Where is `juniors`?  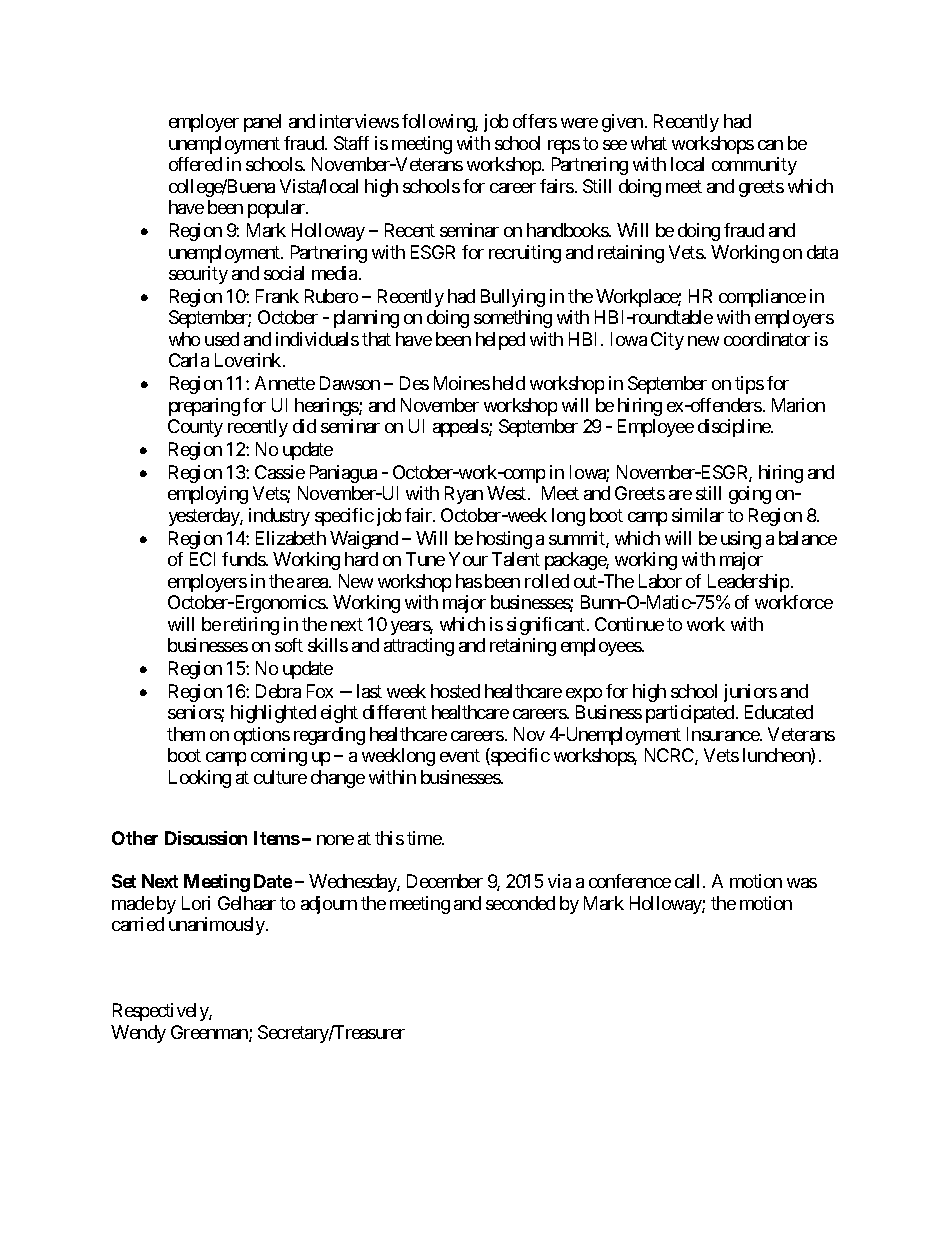
juniors is located at coordinates (750, 693).
